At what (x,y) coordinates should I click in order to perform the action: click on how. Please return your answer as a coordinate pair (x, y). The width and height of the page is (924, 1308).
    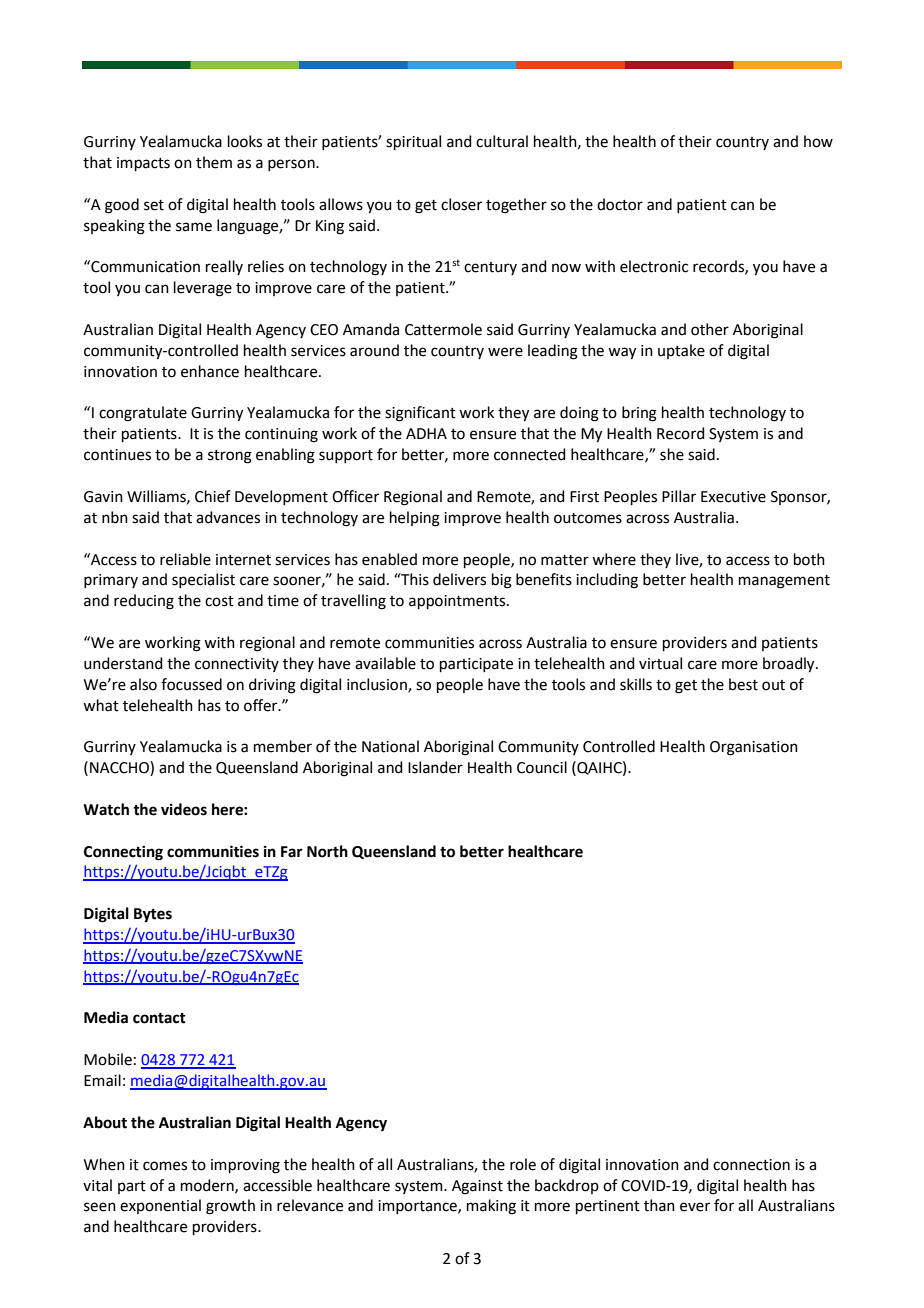
    Looking at the image, I should click on (818, 141).
